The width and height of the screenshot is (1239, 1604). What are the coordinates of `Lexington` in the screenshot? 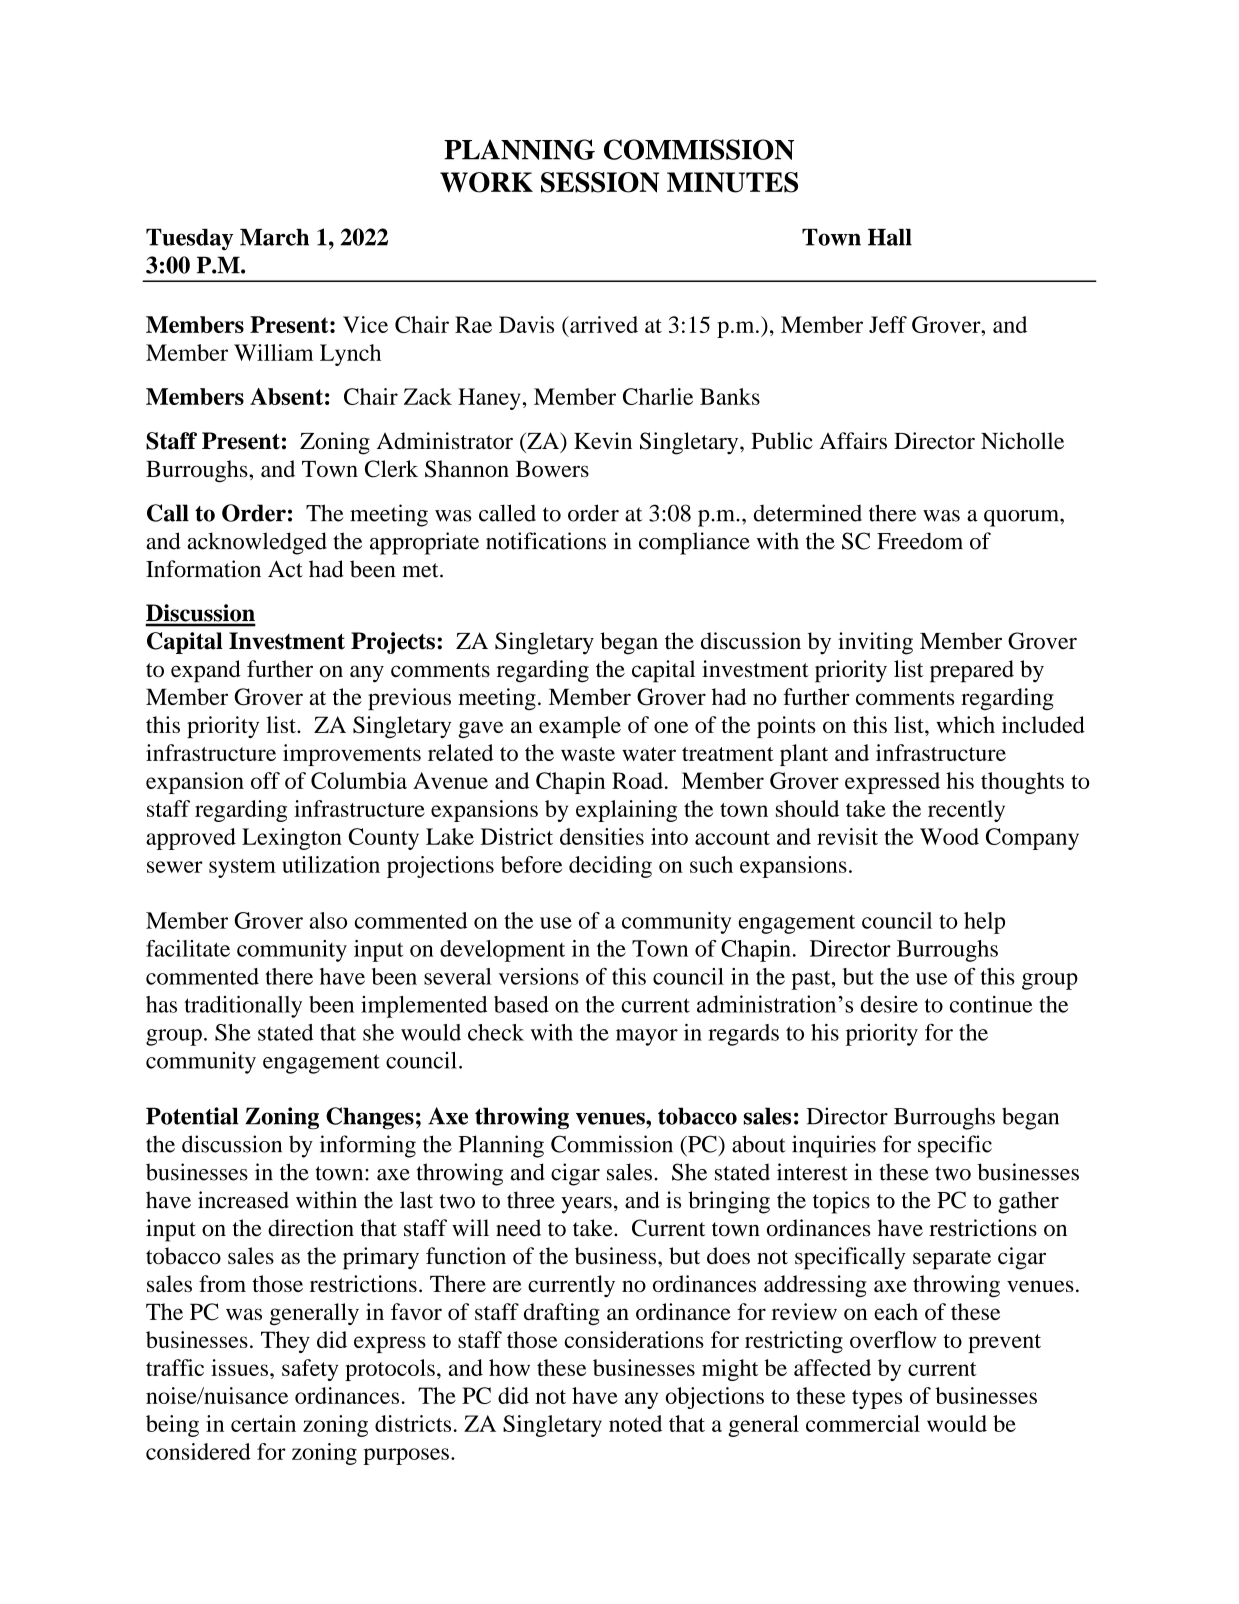 It's located at (292, 839).
